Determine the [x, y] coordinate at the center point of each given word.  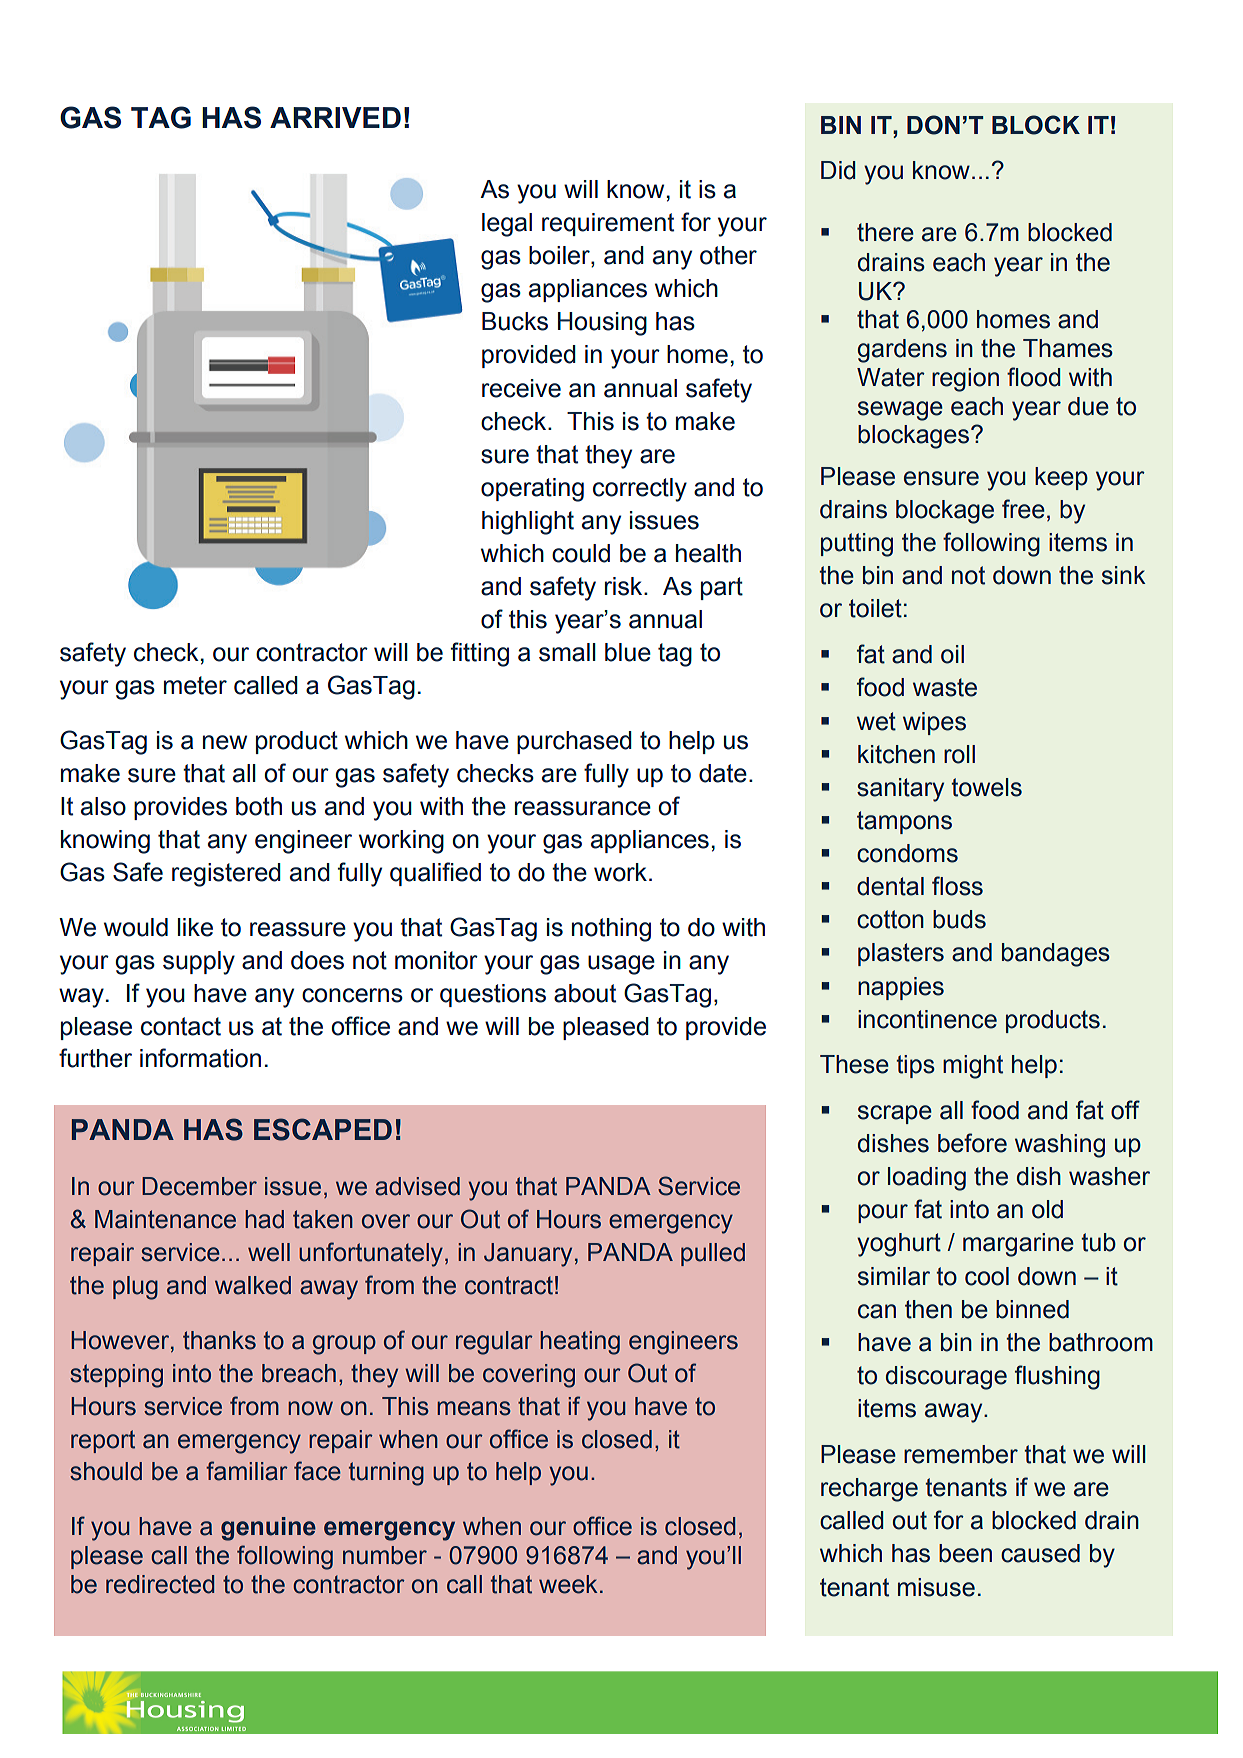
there [885, 232]
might [973, 1067]
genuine [268, 1529]
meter [195, 685]
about [585, 993]
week [568, 1584]
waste [945, 687]
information [200, 1058]
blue [628, 652]
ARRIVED [335, 117]
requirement [608, 224]
